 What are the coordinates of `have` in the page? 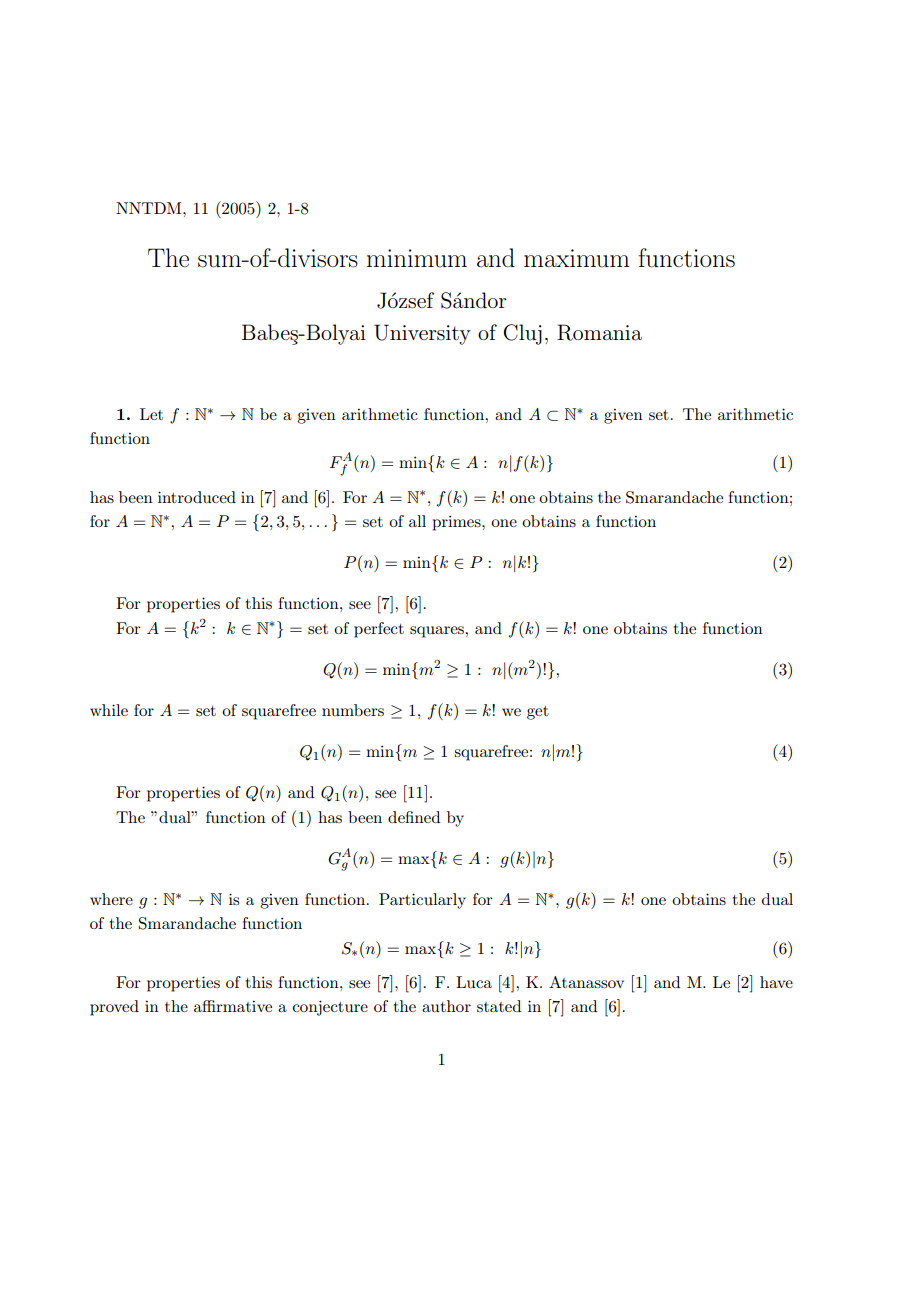 It's located at (776, 982).
